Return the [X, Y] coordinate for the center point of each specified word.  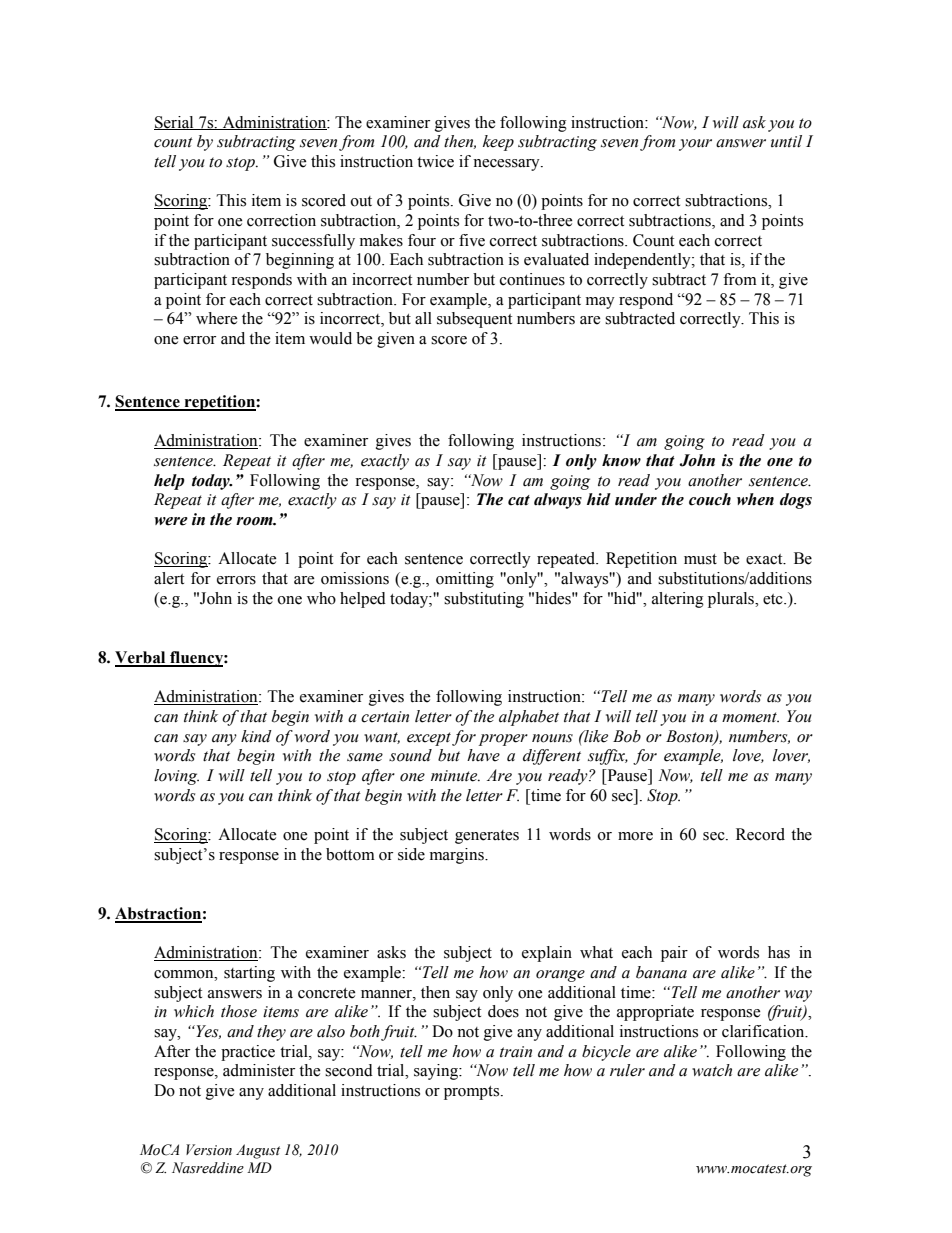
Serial [175, 123]
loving [176, 777]
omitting [465, 580]
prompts [473, 1093]
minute [455, 776]
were [171, 521]
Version [209, 1150]
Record [760, 834]
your [695, 145]
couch [710, 499]
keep [498, 143]
